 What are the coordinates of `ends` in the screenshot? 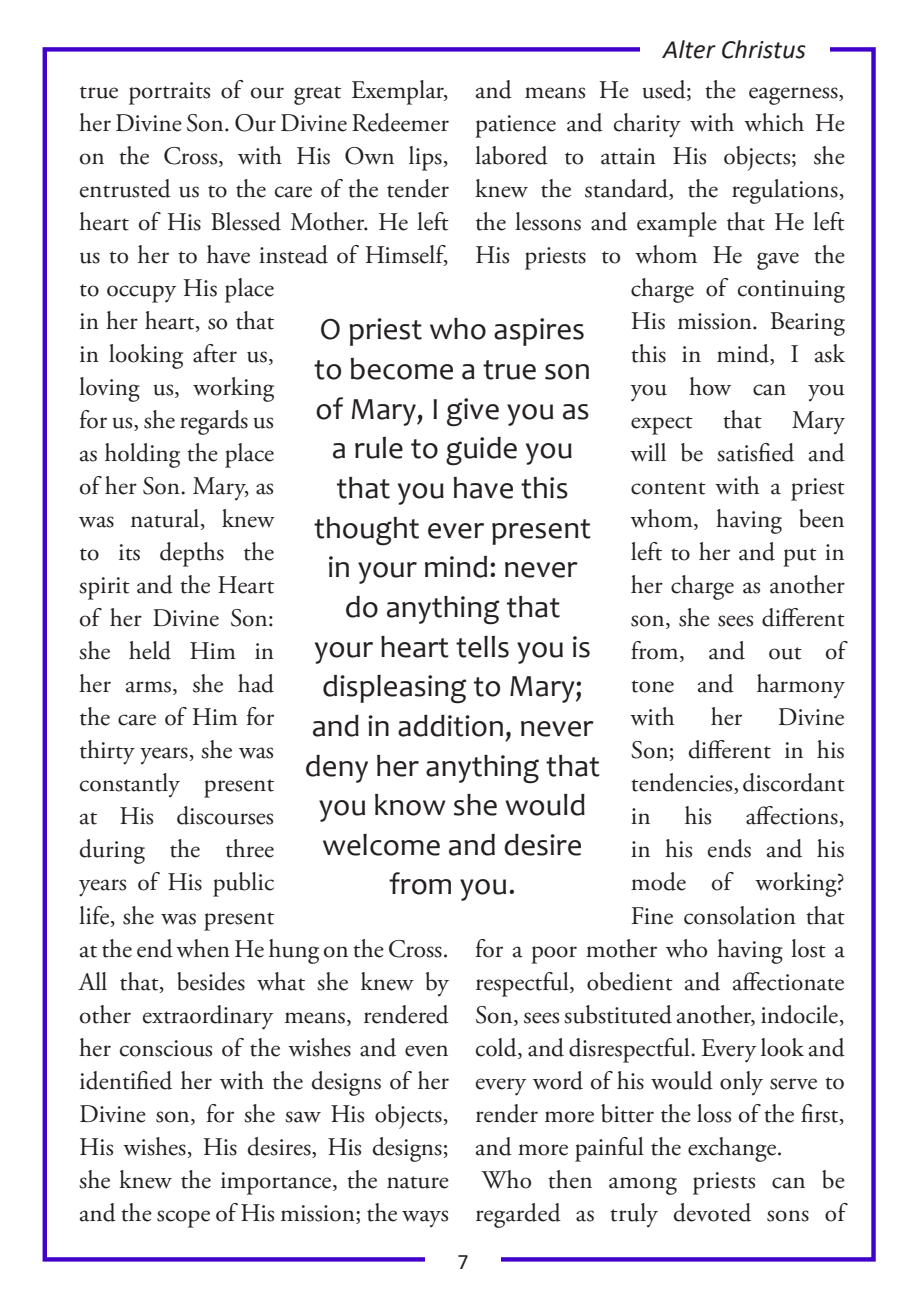 It's located at (729, 848).
